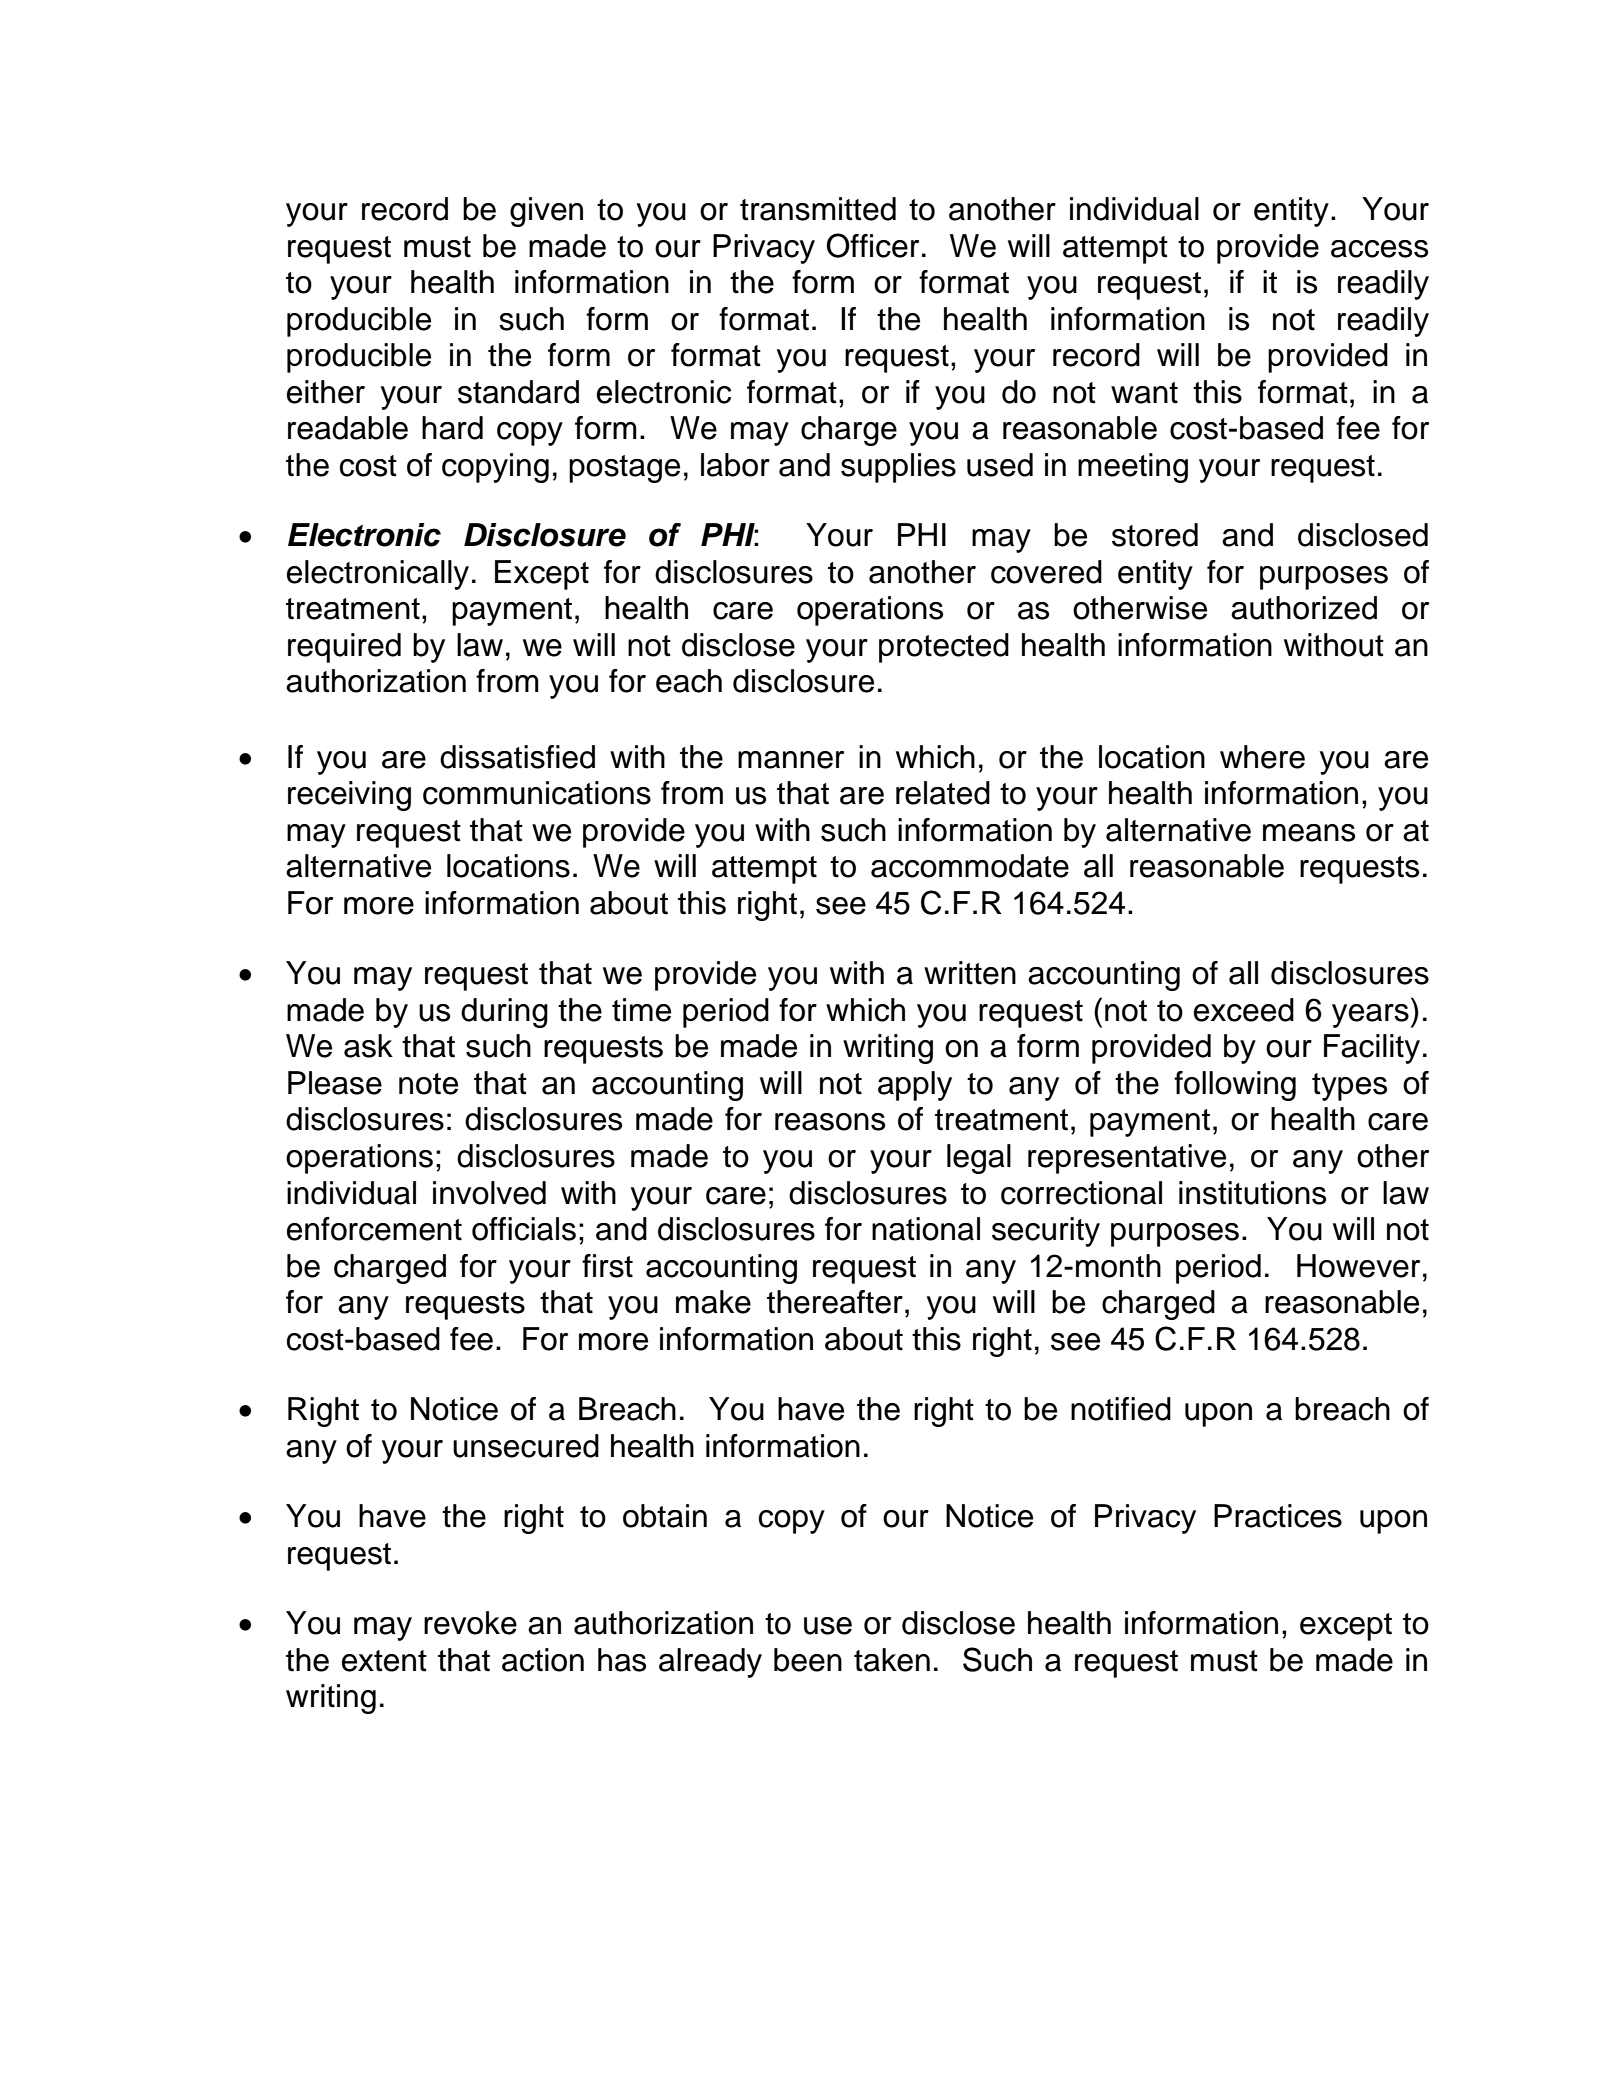 This document has height=2097, width=1620. Describe the element at coordinates (504, 1013) in the document. I see `during` at that location.
